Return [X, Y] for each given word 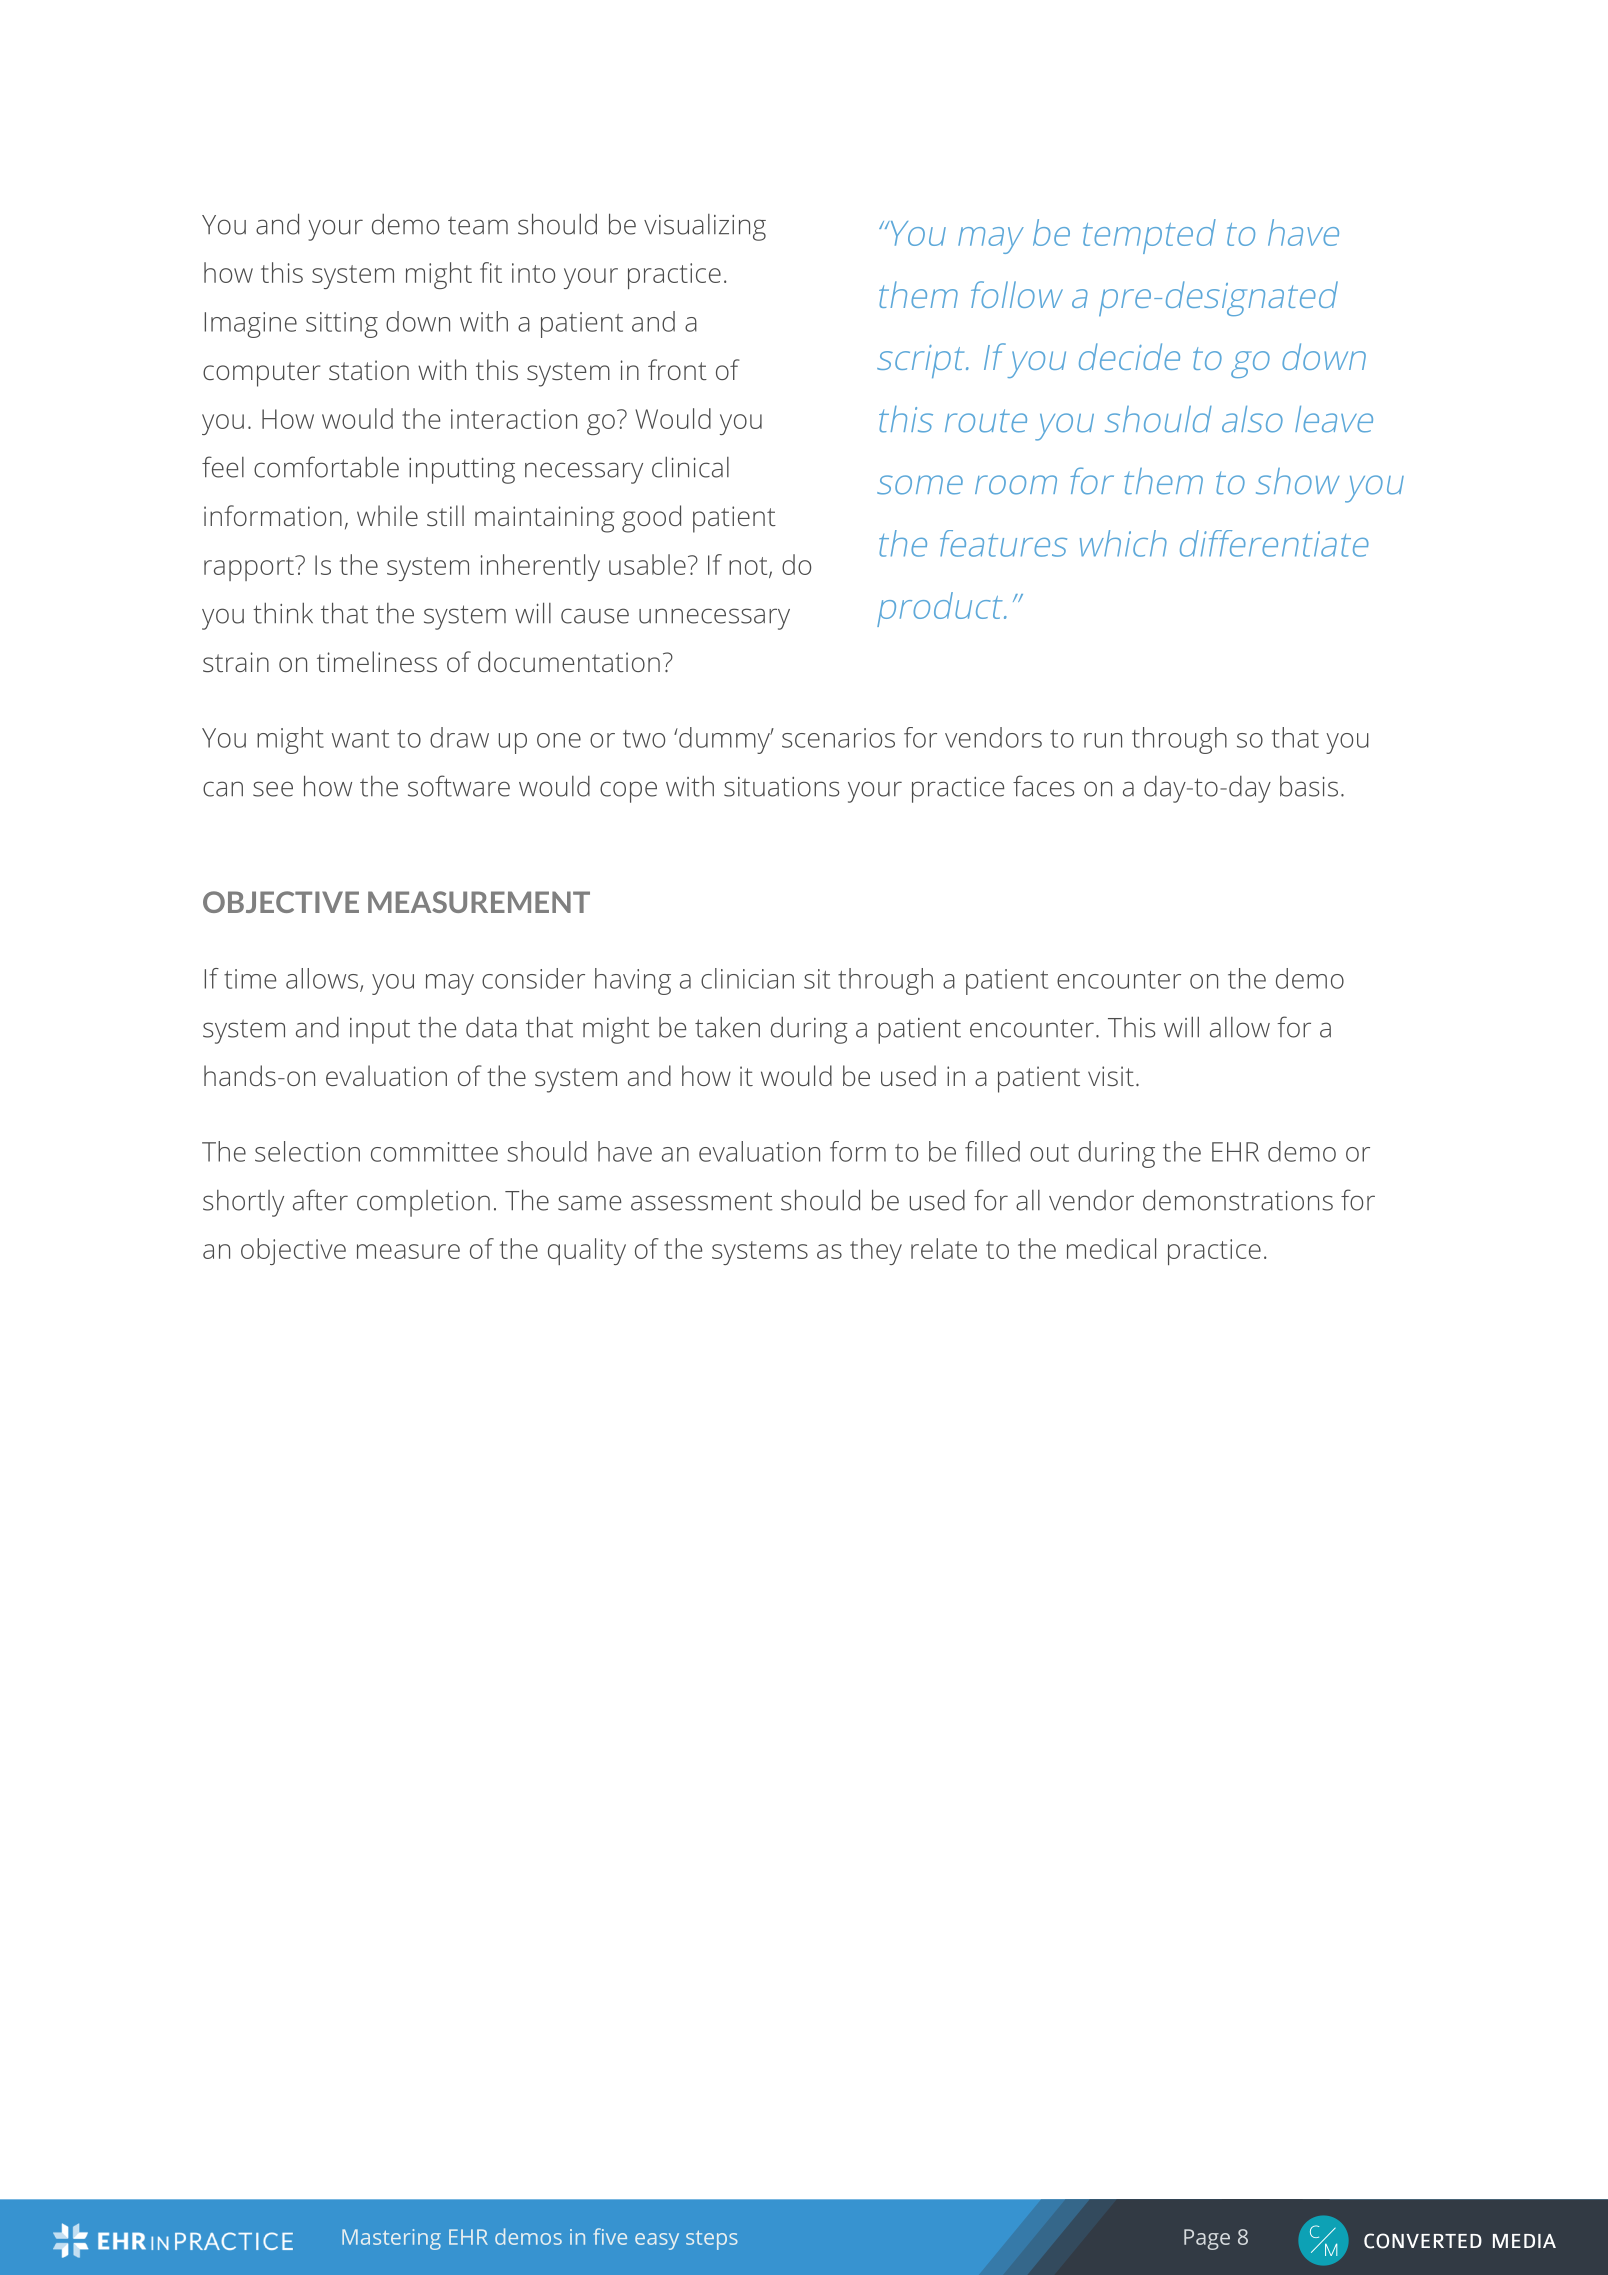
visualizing [705, 227]
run [1103, 740]
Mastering [391, 2239]
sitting [342, 325]
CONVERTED [1423, 2241]
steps [712, 2240]
